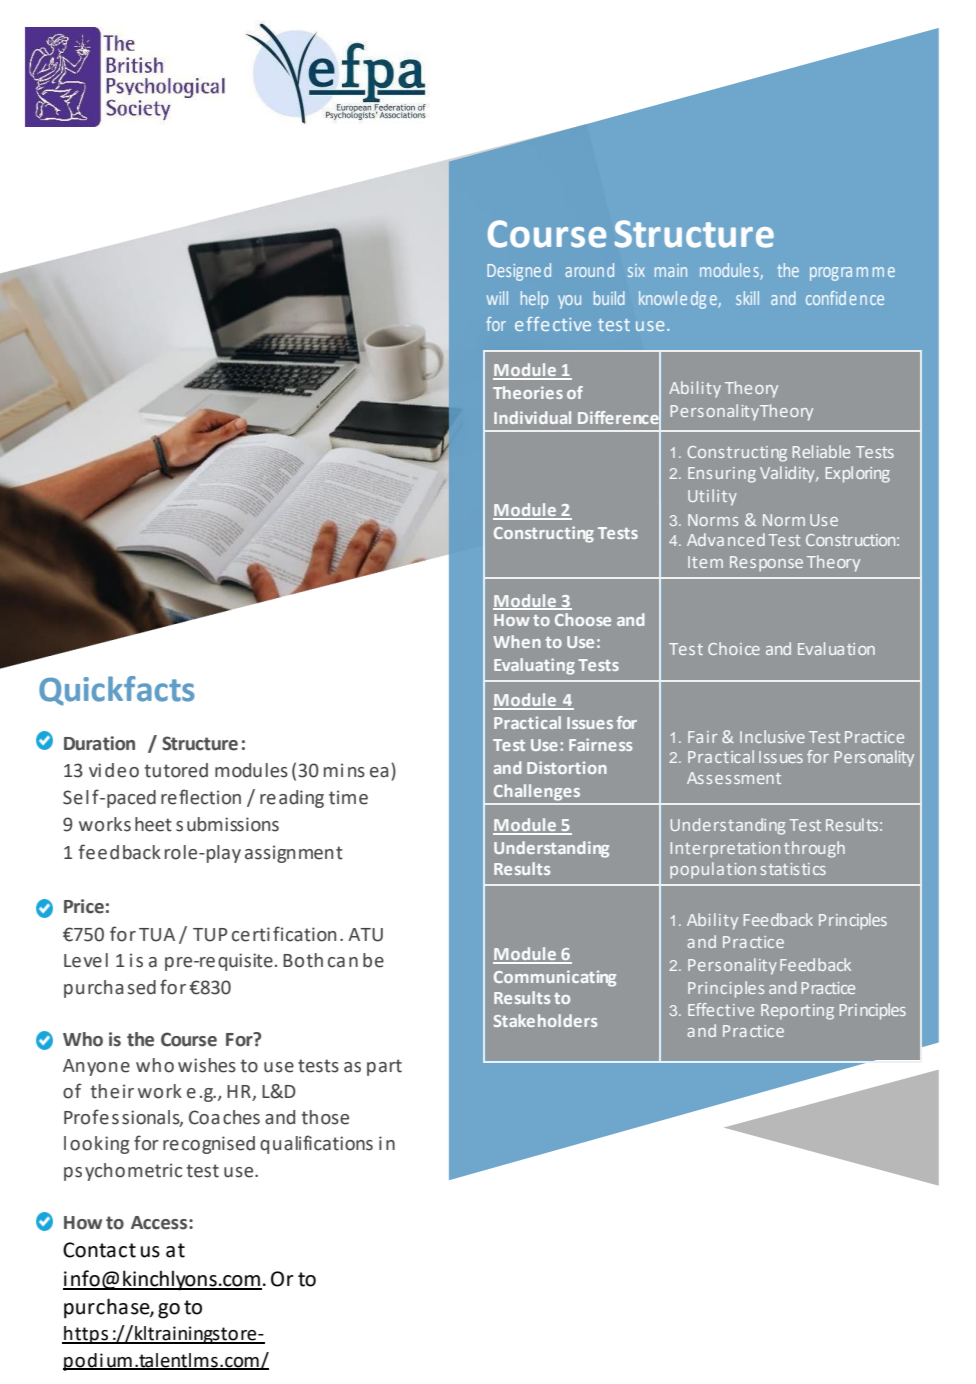 Image resolution: width=976 pixels, height=1384 pixels. What do you see at coordinates (747, 298) in the screenshot?
I see `skill` at bounding box center [747, 298].
